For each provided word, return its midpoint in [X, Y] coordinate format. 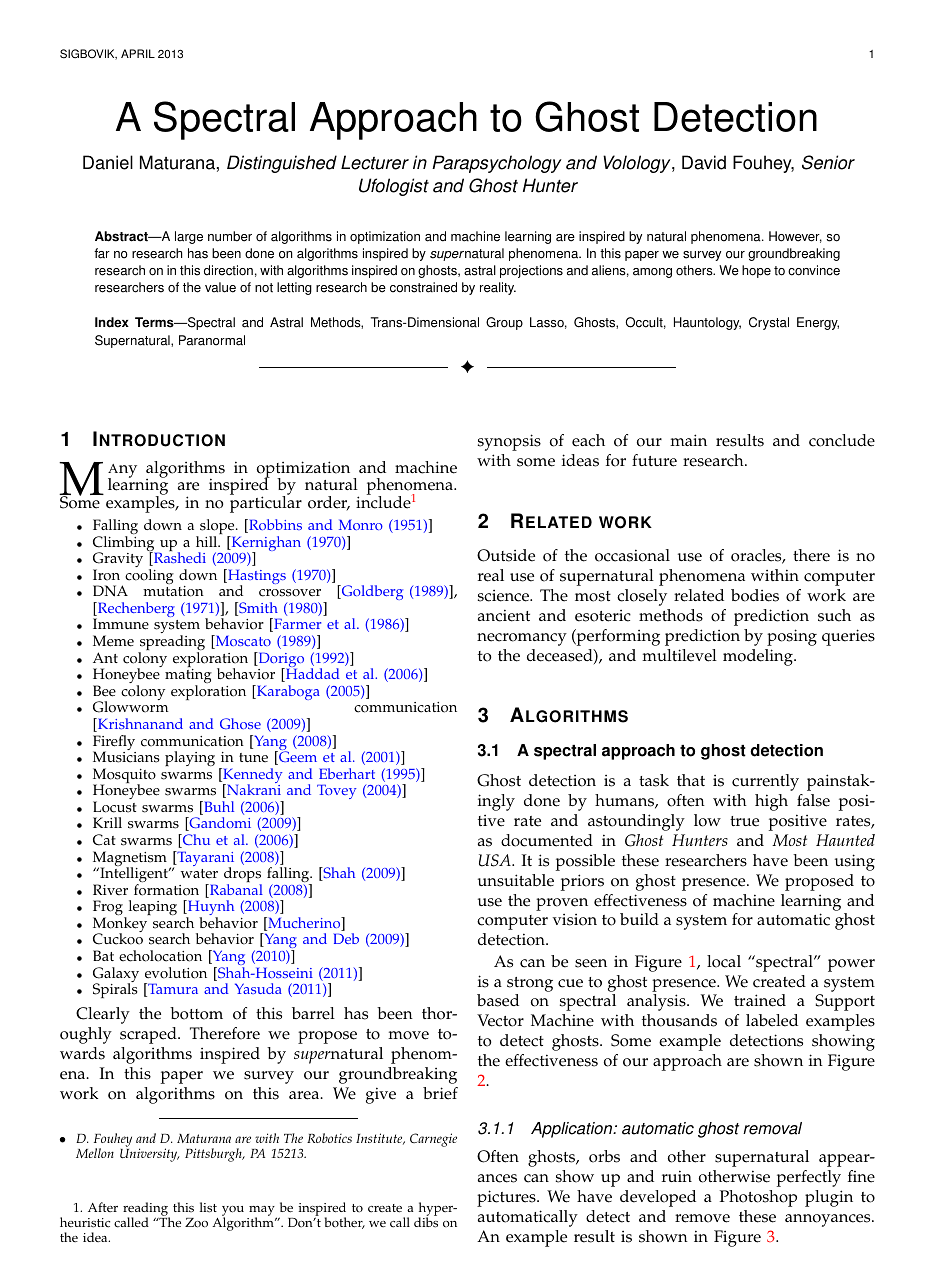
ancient [504, 615]
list [208, 1207]
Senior [828, 162]
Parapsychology [497, 164]
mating [188, 677]
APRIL [138, 53]
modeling [759, 657]
